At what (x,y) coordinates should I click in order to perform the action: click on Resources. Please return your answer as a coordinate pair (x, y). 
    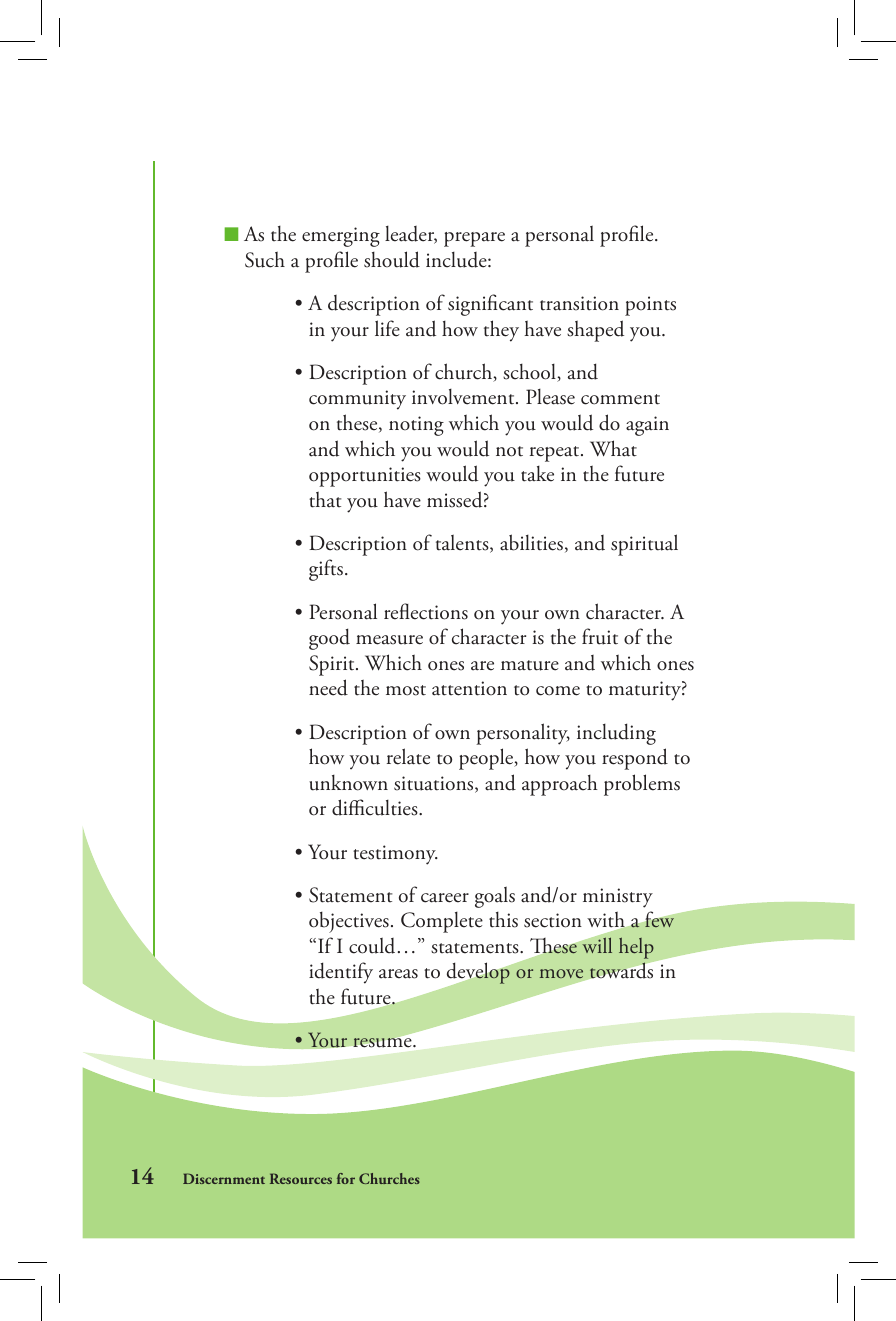
    Looking at the image, I should click on (301, 1178).
